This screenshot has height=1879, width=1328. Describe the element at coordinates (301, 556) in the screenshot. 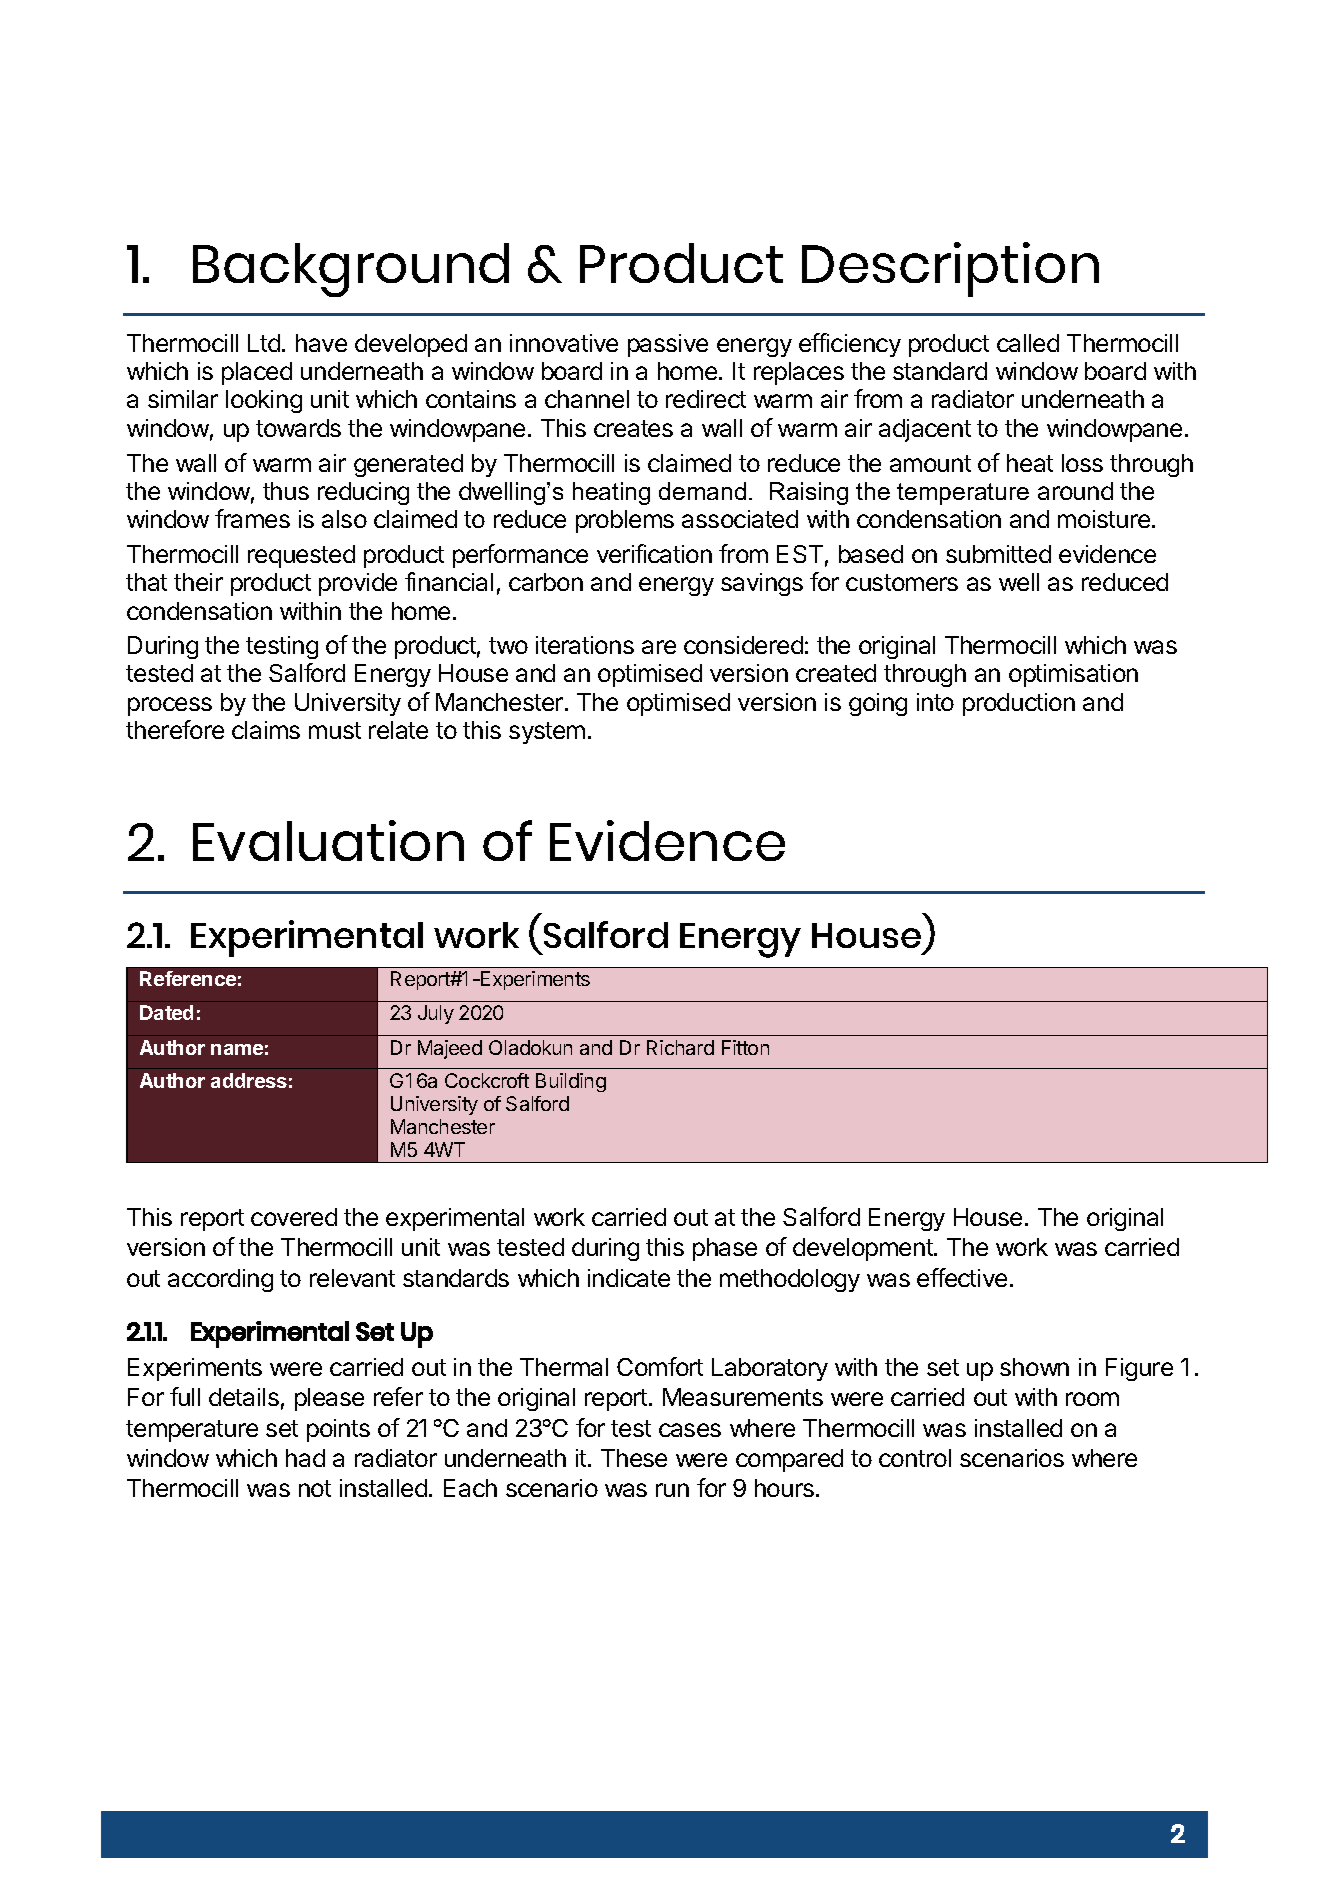

I see `requested` at that location.
